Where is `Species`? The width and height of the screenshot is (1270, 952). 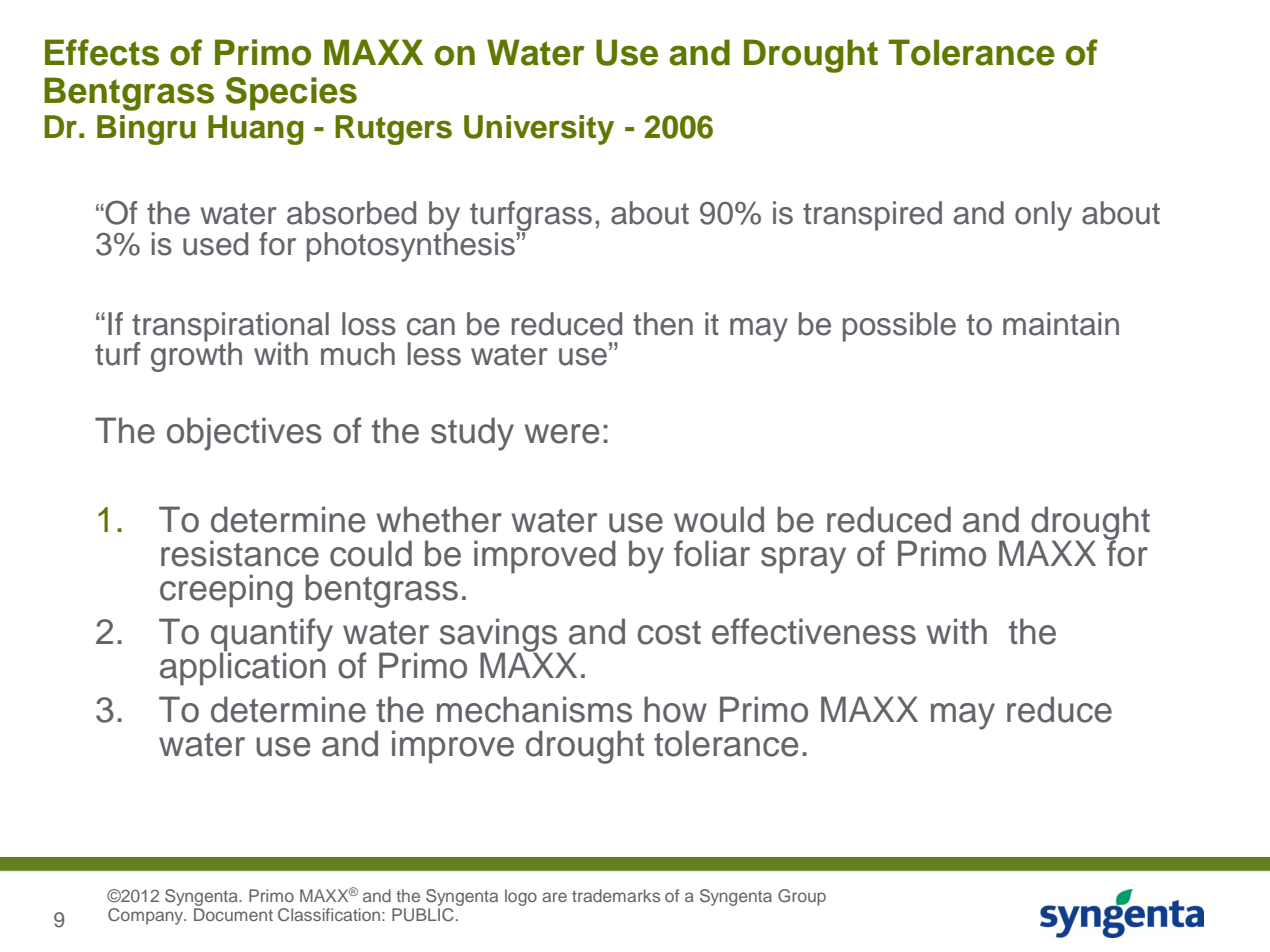 Species is located at coordinates (291, 94).
